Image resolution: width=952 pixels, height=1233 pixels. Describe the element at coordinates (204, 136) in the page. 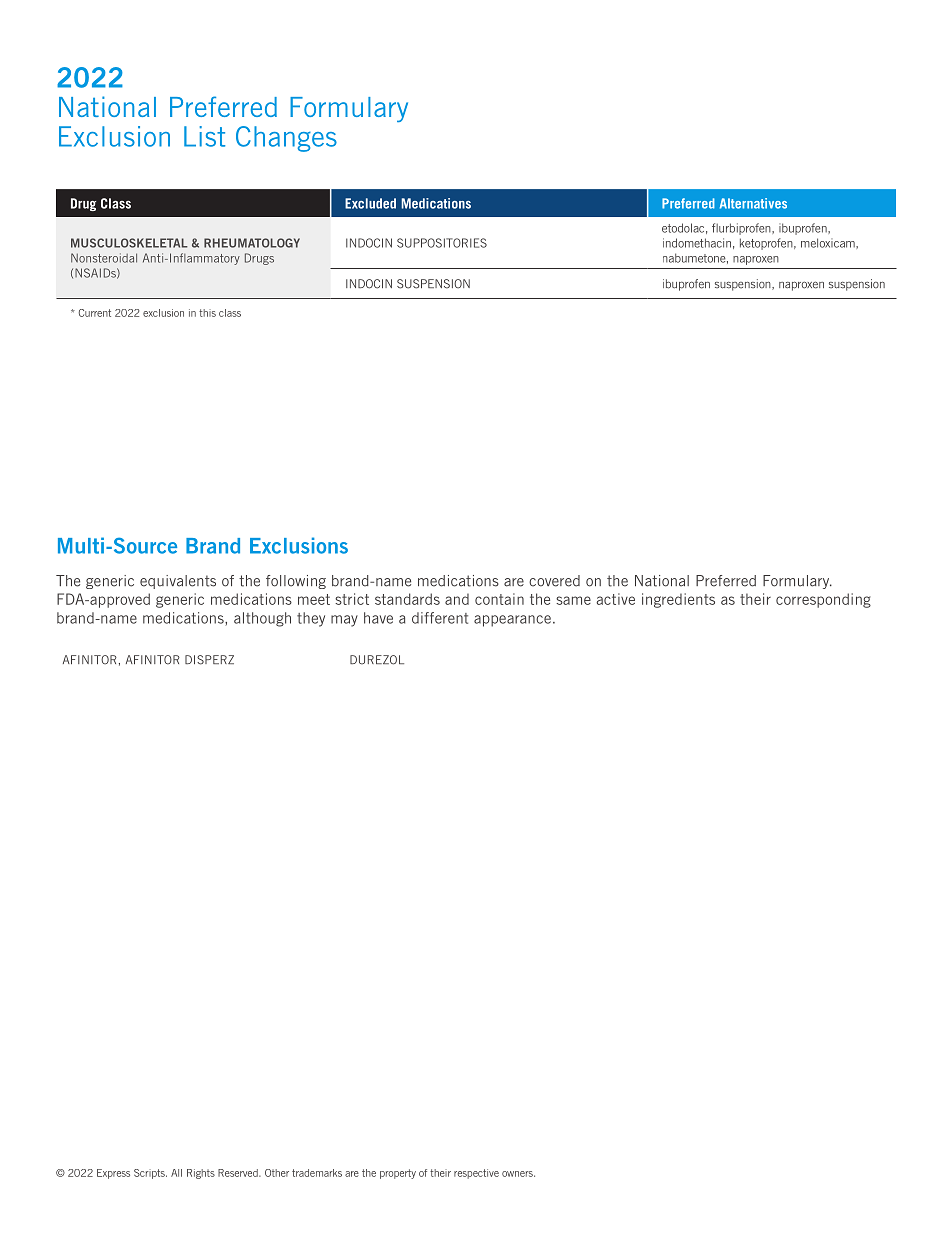

I see `List` at that location.
